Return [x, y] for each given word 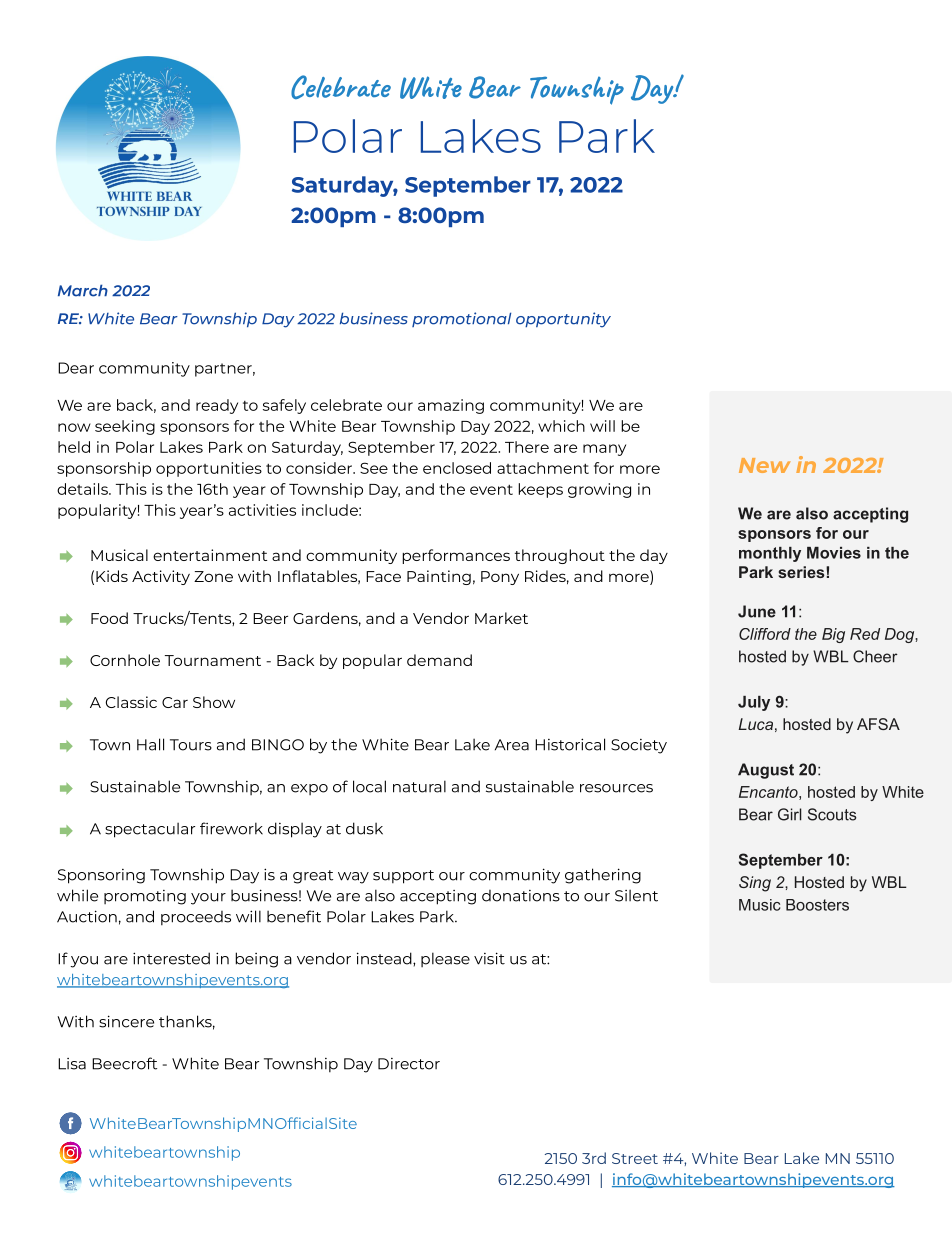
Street [635, 1158]
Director [409, 1064]
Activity [161, 577]
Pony [500, 578]
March [83, 290]
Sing [755, 884]
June [757, 611]
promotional [461, 319]
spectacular [150, 830]
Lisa [72, 1064]
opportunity [563, 320]
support [403, 877]
